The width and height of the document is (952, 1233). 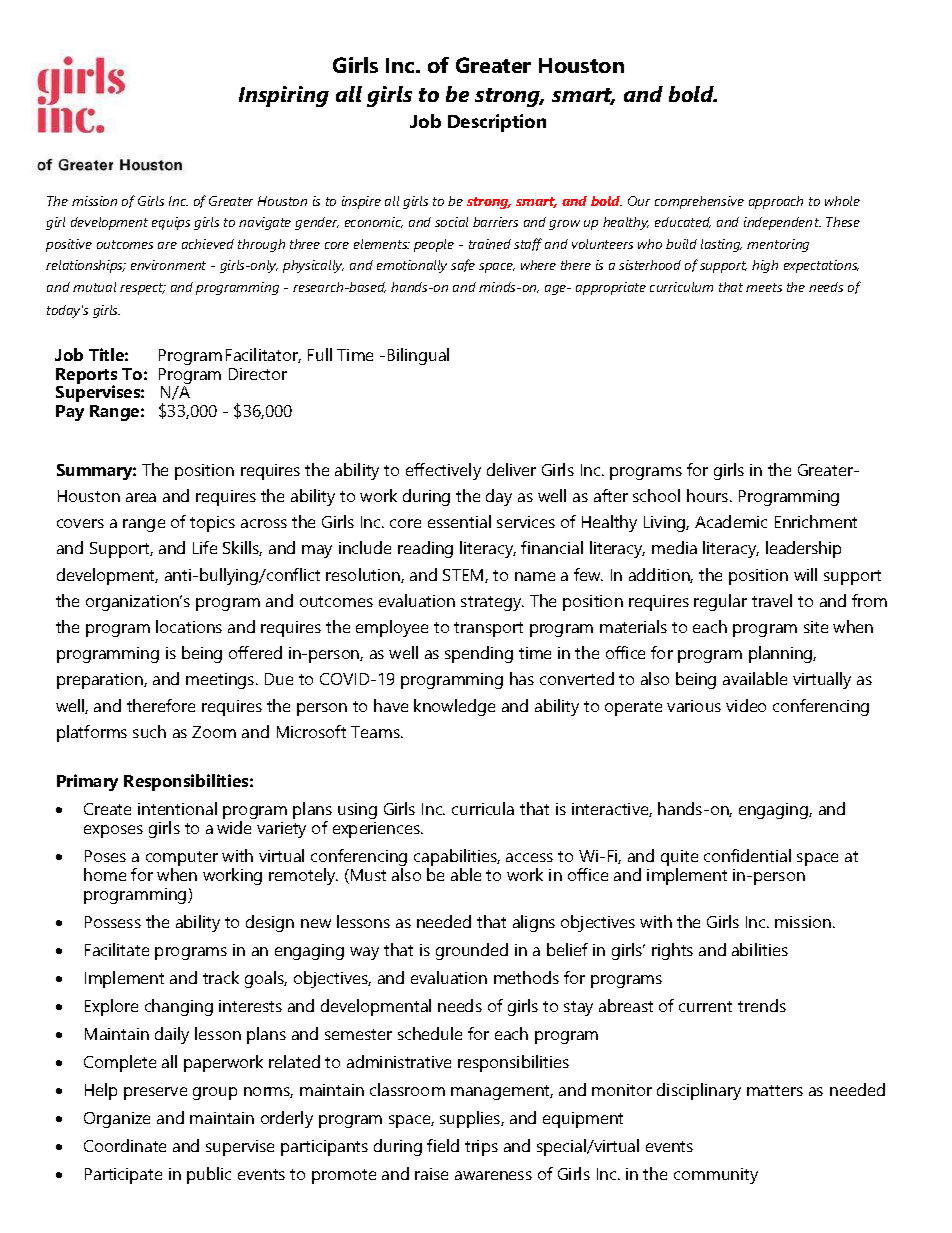 I want to click on such, so click(x=149, y=731).
